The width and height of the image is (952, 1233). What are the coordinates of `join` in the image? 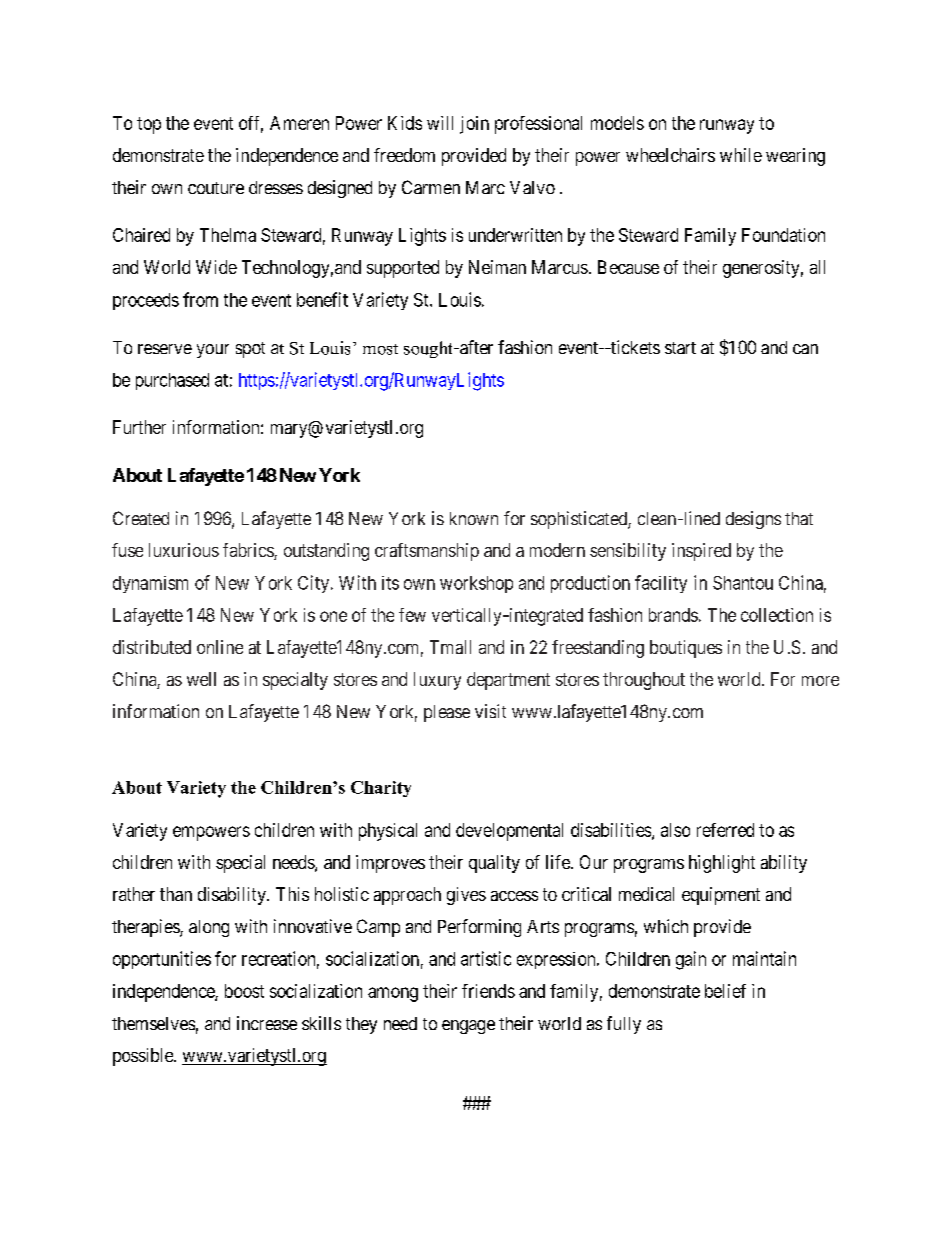 It's located at (474, 125).
